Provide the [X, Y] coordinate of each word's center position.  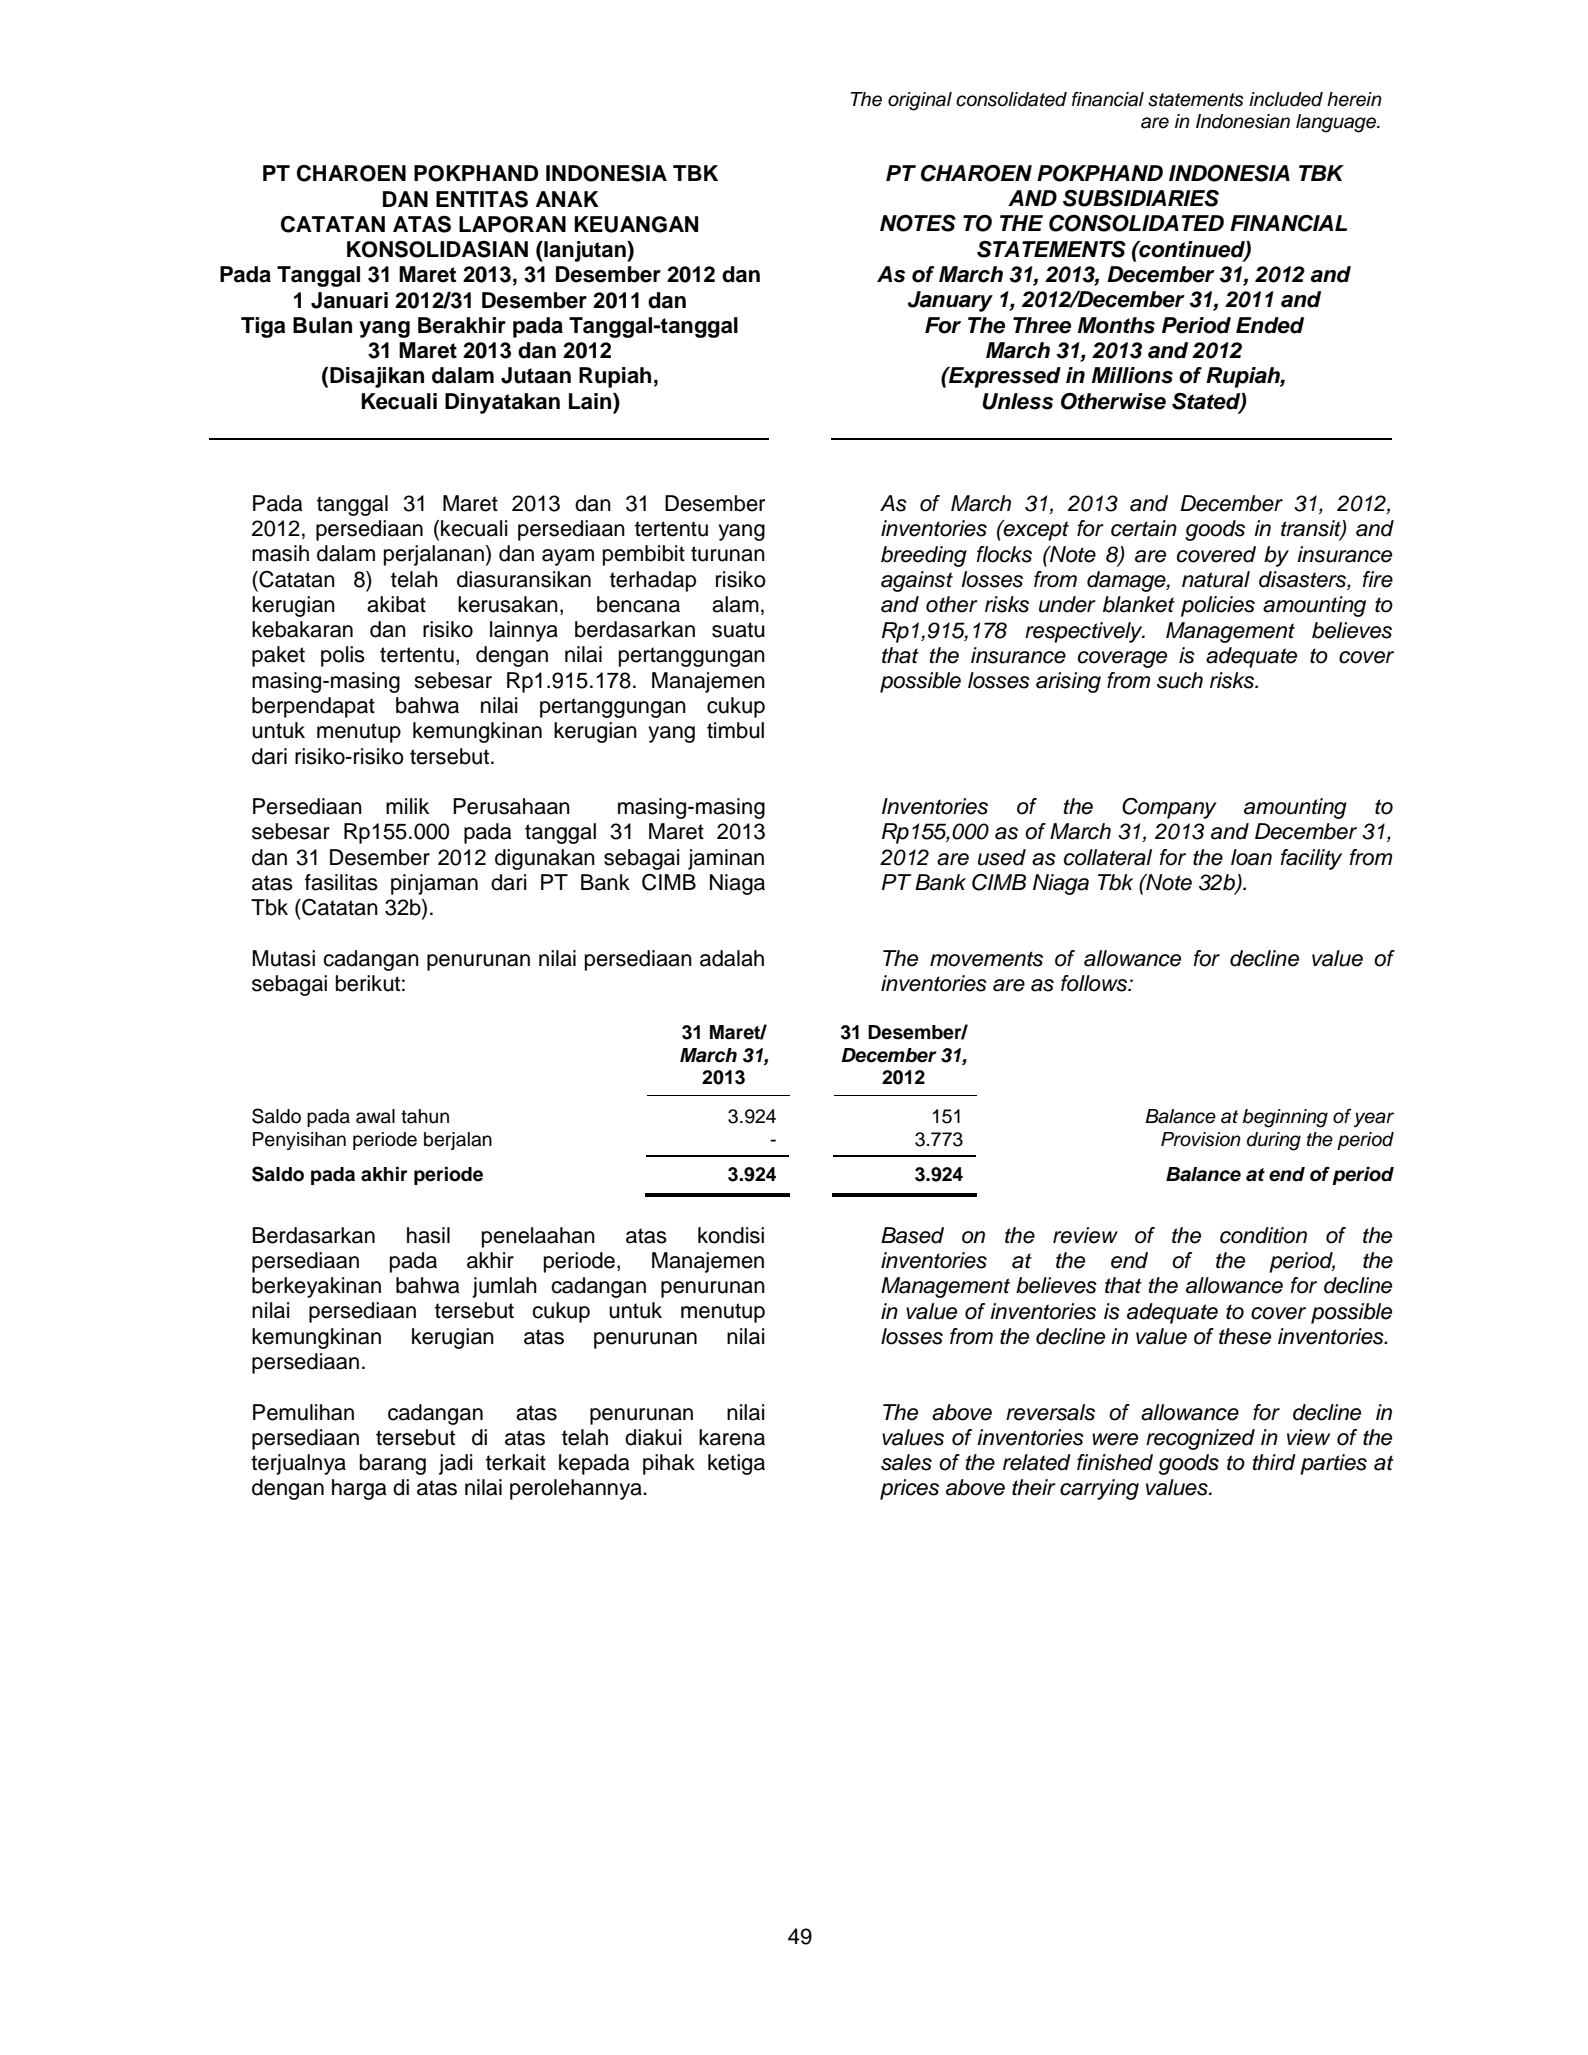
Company [1169, 808]
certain [1144, 528]
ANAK [567, 199]
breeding [924, 556]
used [1002, 857]
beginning [1285, 1118]
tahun [425, 1116]
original [920, 101]
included [1286, 99]
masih [280, 553]
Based [912, 1235]
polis [343, 656]
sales [906, 1462]
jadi [456, 1464]
